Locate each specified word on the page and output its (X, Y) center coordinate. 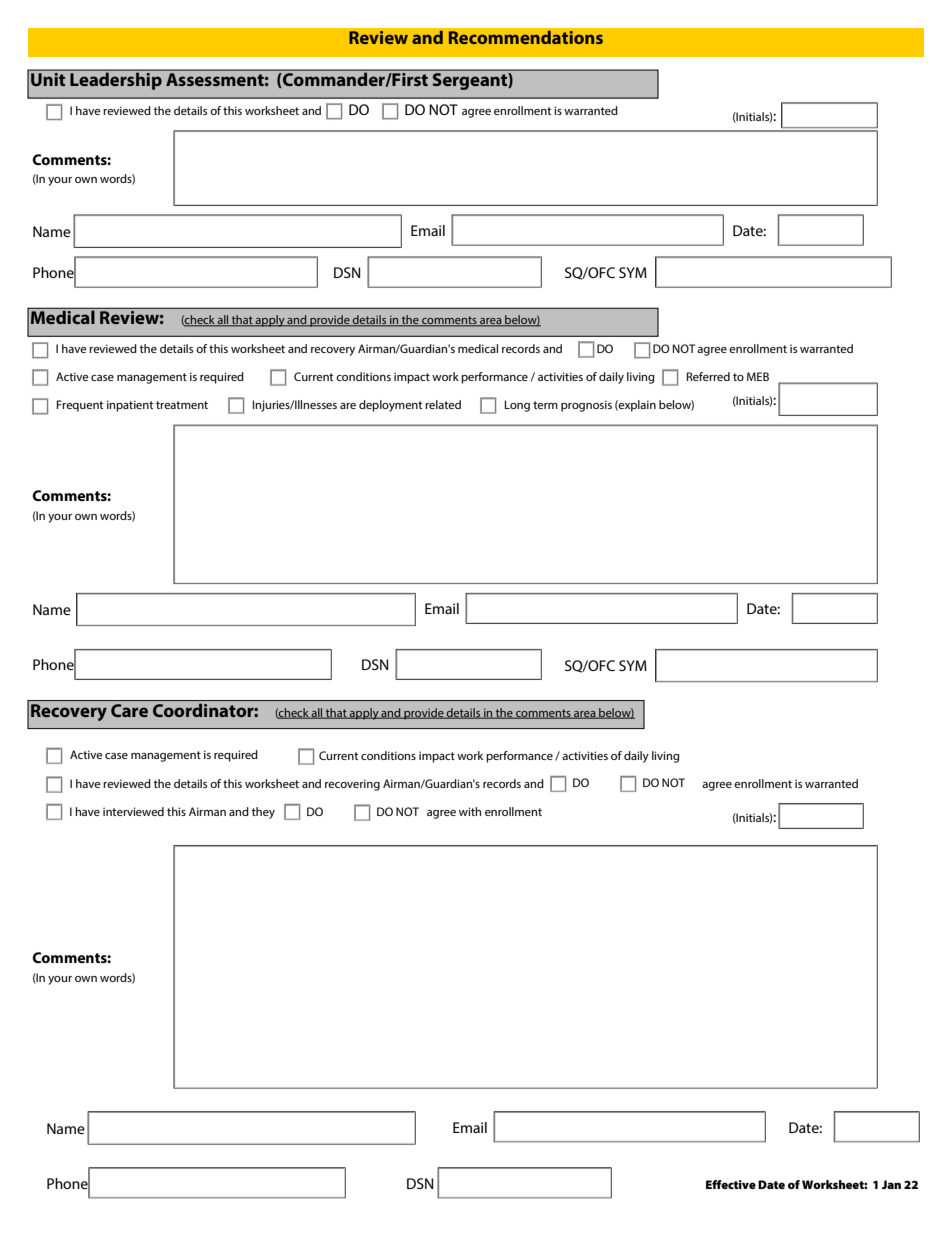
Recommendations (526, 37)
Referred (708, 376)
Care (129, 710)
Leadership (116, 81)
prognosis (586, 406)
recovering (352, 785)
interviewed (133, 811)
